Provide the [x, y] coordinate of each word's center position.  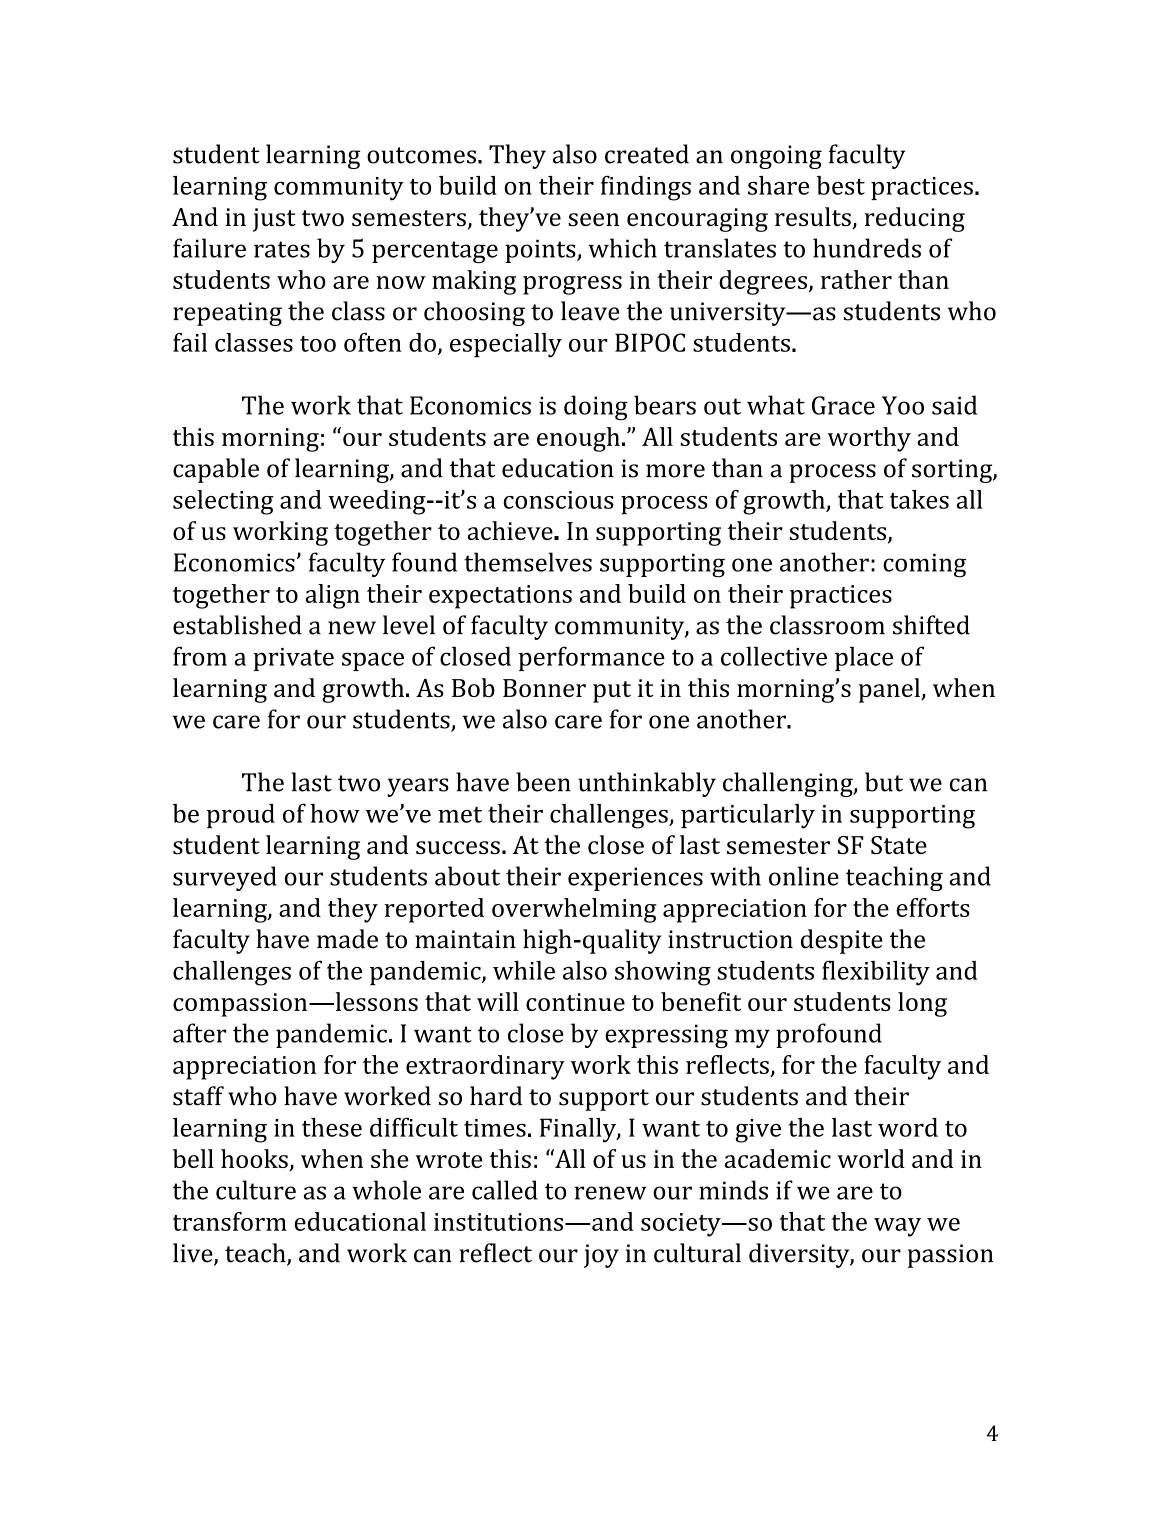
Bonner [544, 688]
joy [601, 1256]
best [841, 185]
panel [890, 690]
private [293, 659]
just [274, 220]
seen [593, 219]
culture [256, 1190]
